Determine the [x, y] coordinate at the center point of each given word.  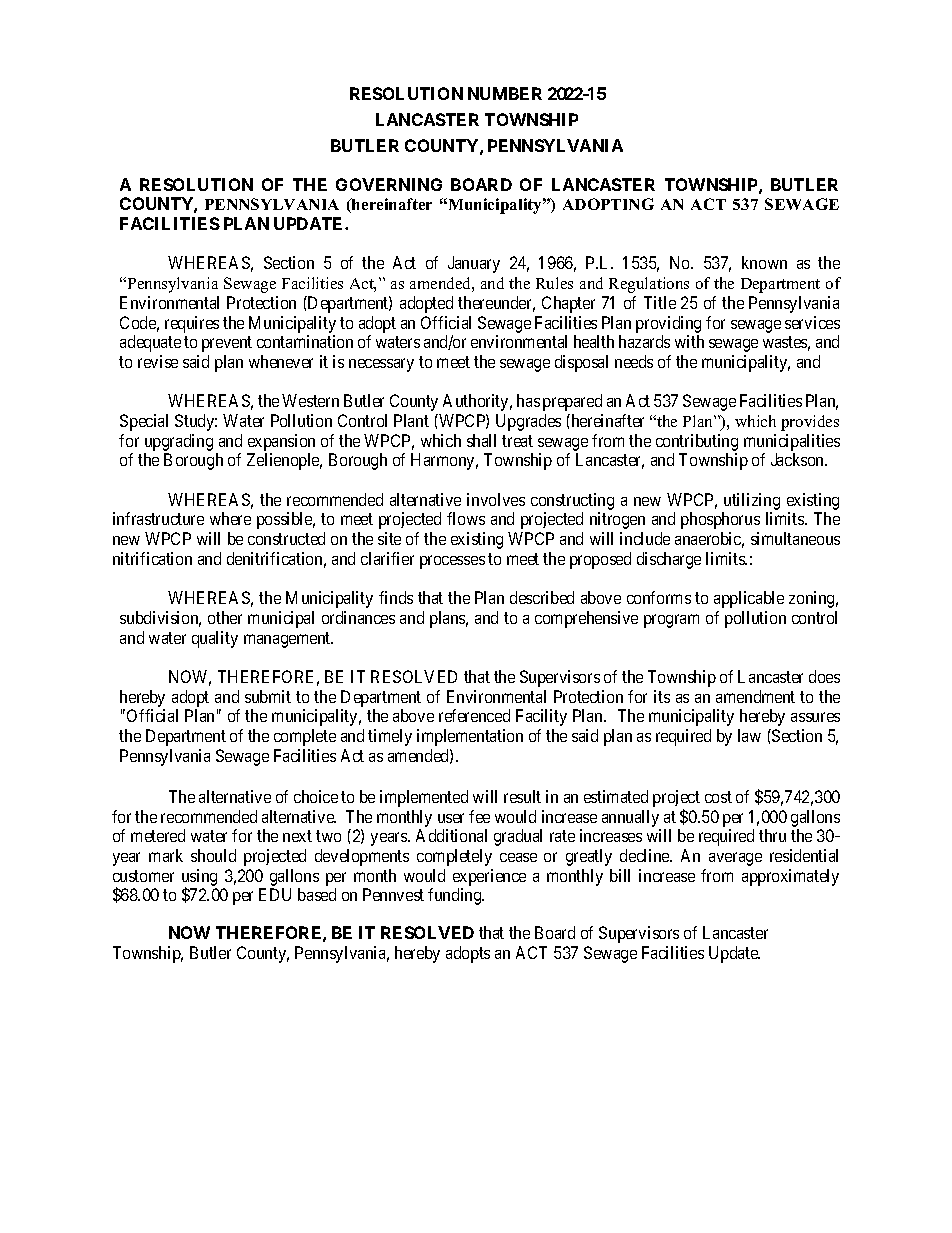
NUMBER [505, 93]
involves [496, 499]
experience [489, 877]
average [735, 859]
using [199, 878]
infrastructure [158, 518]
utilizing [751, 503]
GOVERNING [389, 184]
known [764, 262]
